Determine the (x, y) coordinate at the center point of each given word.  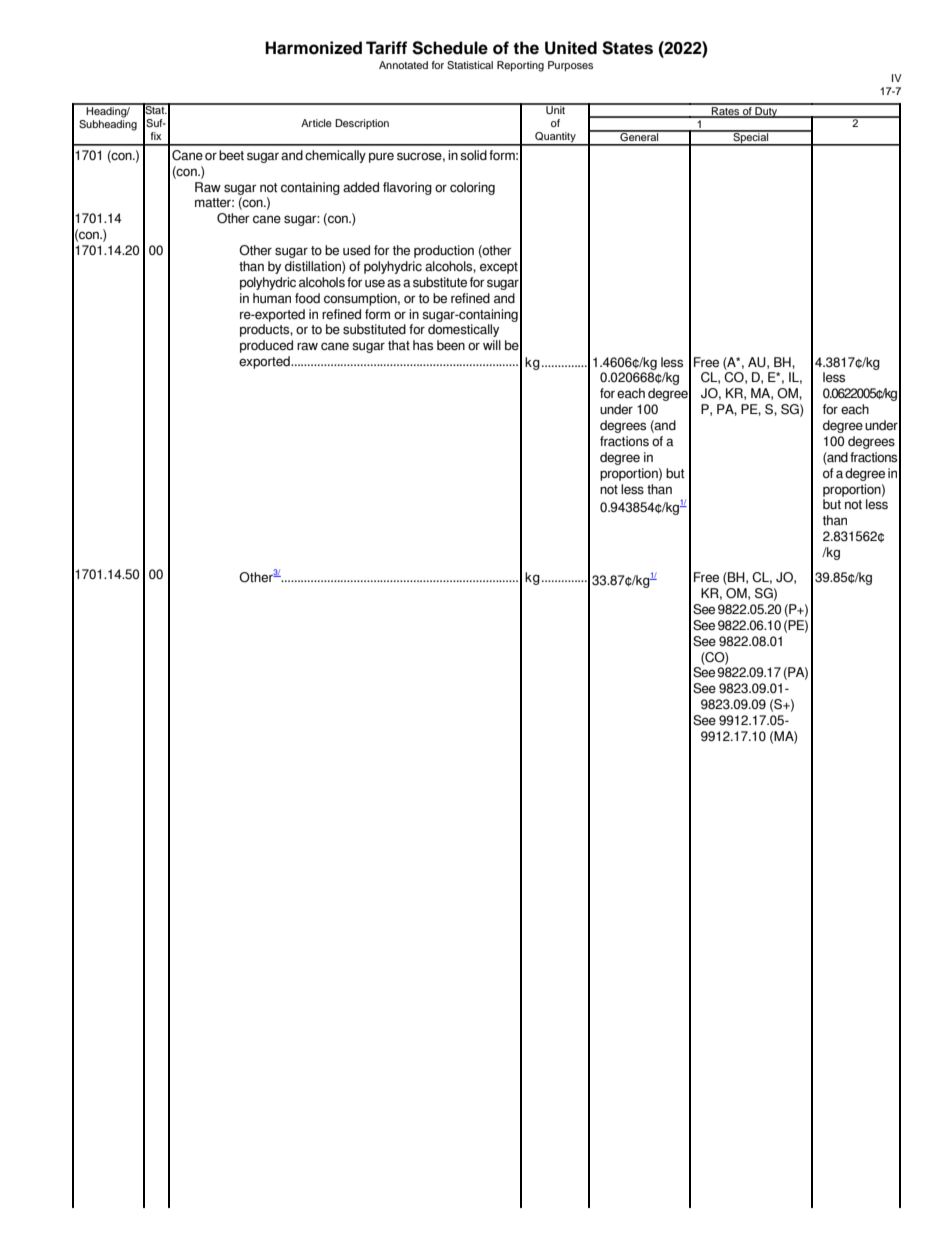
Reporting (520, 66)
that (399, 345)
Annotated (403, 65)
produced (266, 346)
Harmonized (313, 48)
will (492, 345)
